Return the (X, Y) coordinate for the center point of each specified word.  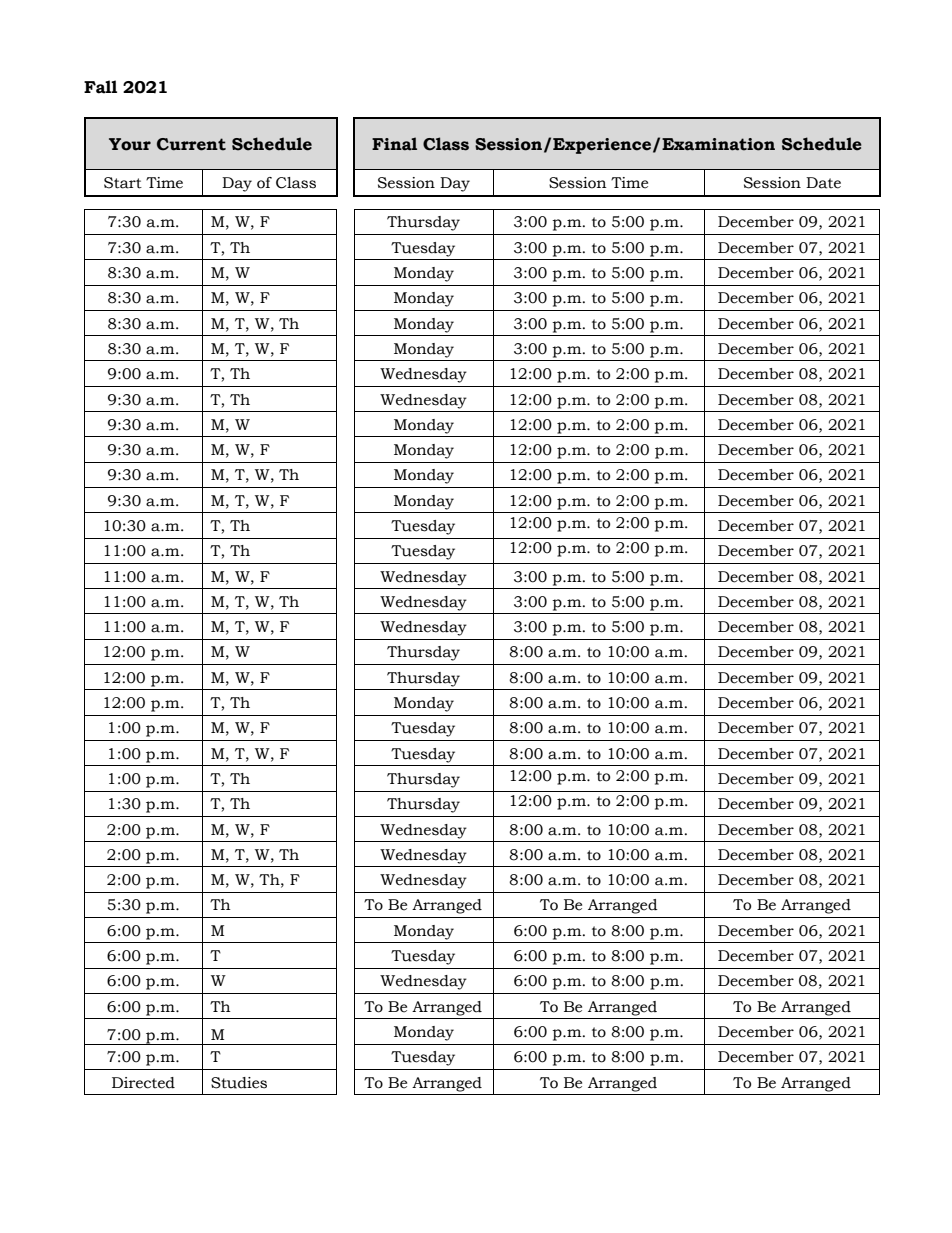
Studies (239, 1083)
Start (123, 183)
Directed (143, 1083)
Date (823, 183)
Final (394, 144)
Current (191, 144)
